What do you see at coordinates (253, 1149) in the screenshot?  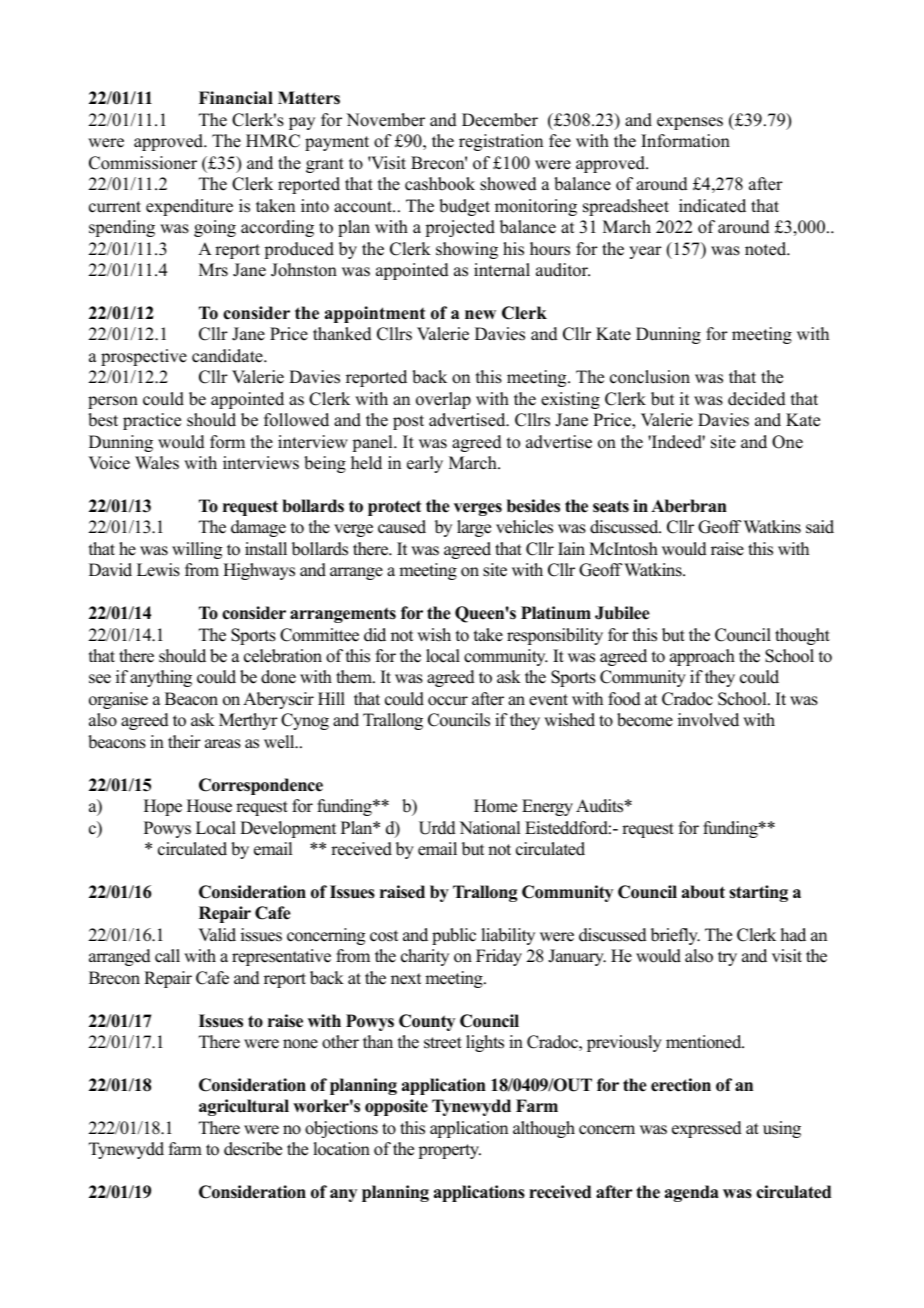 I see `describe` at bounding box center [253, 1149].
